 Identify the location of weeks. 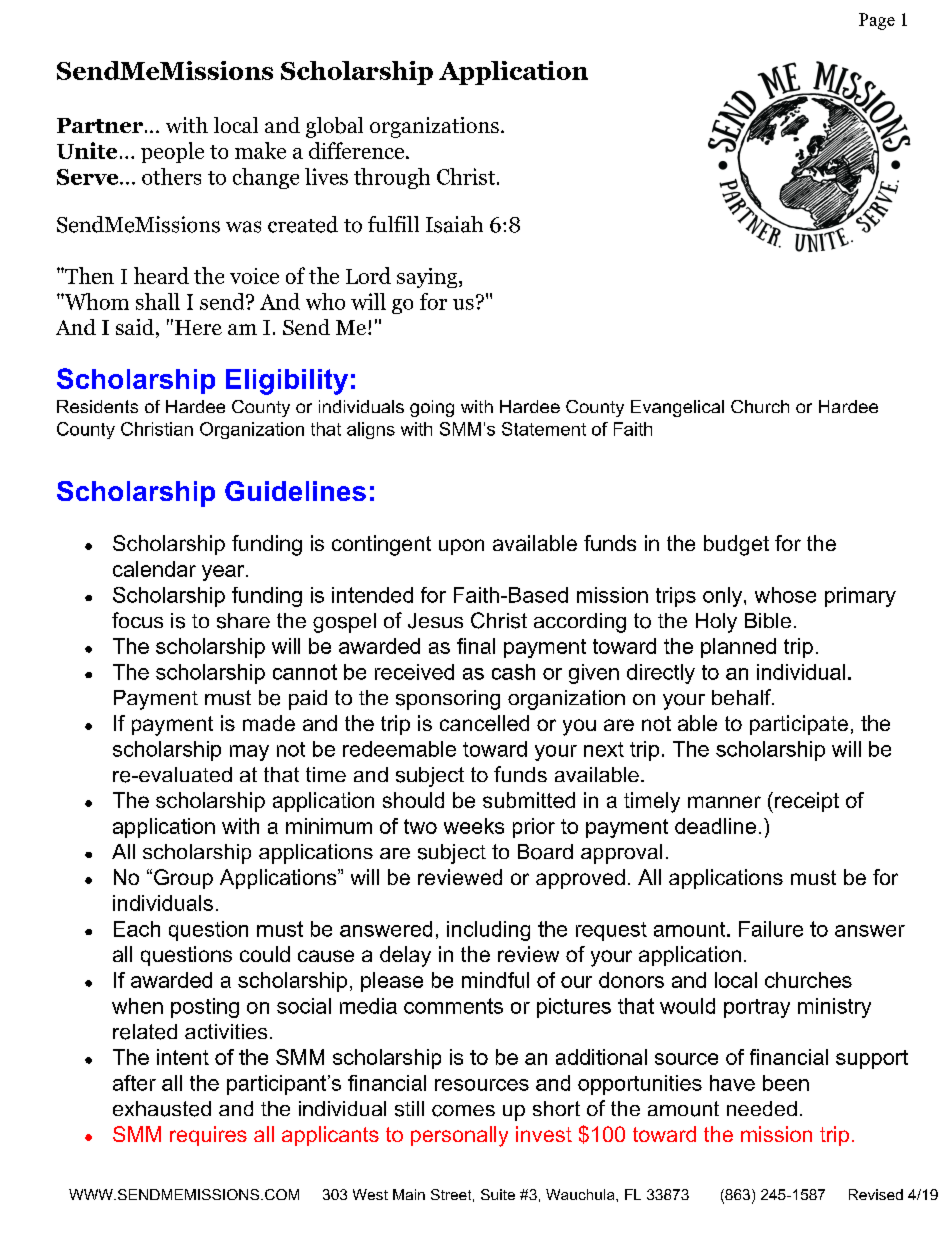
(474, 826).
